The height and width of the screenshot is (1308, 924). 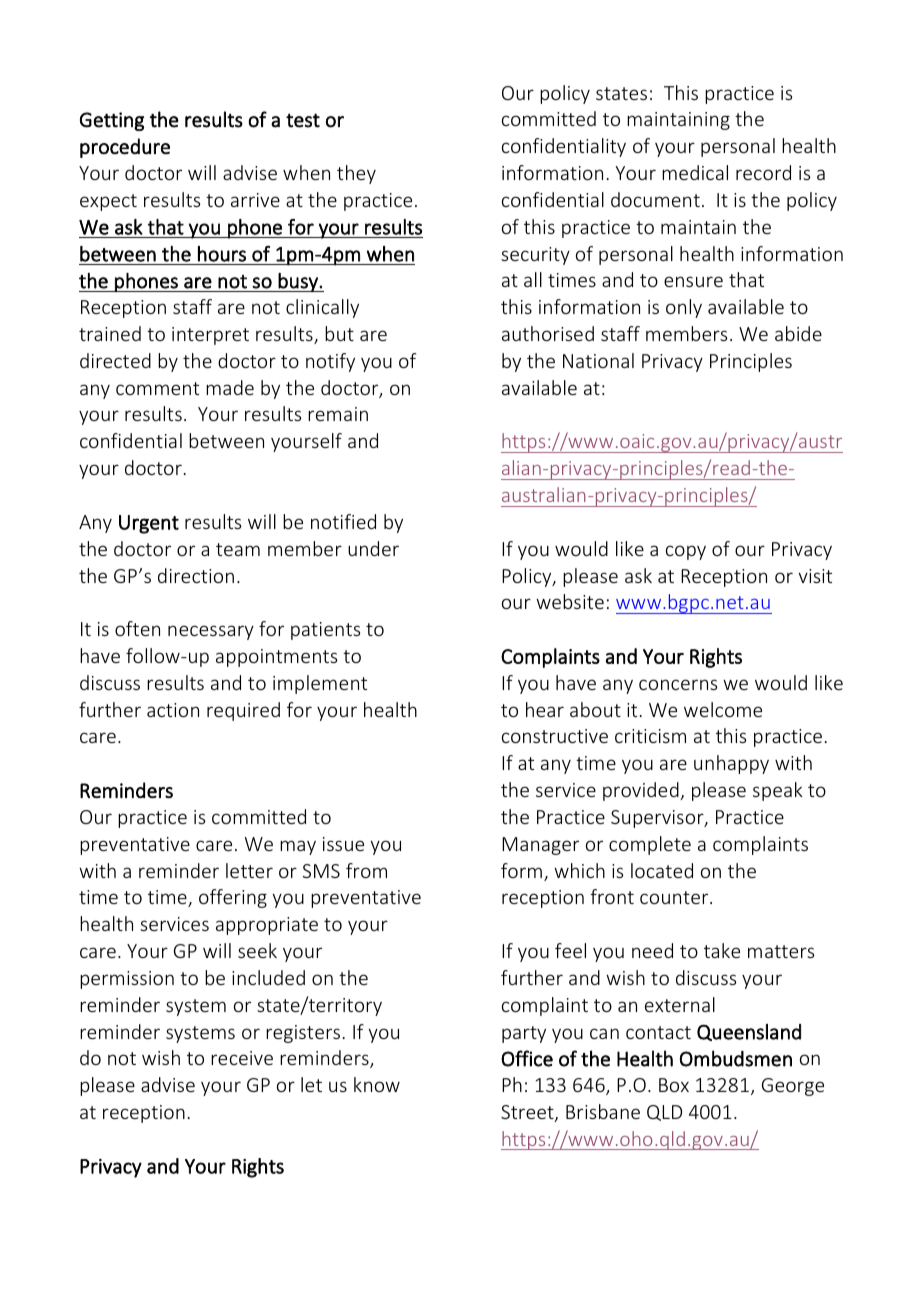 What do you see at coordinates (233, 898) in the screenshot?
I see `offering` at bounding box center [233, 898].
